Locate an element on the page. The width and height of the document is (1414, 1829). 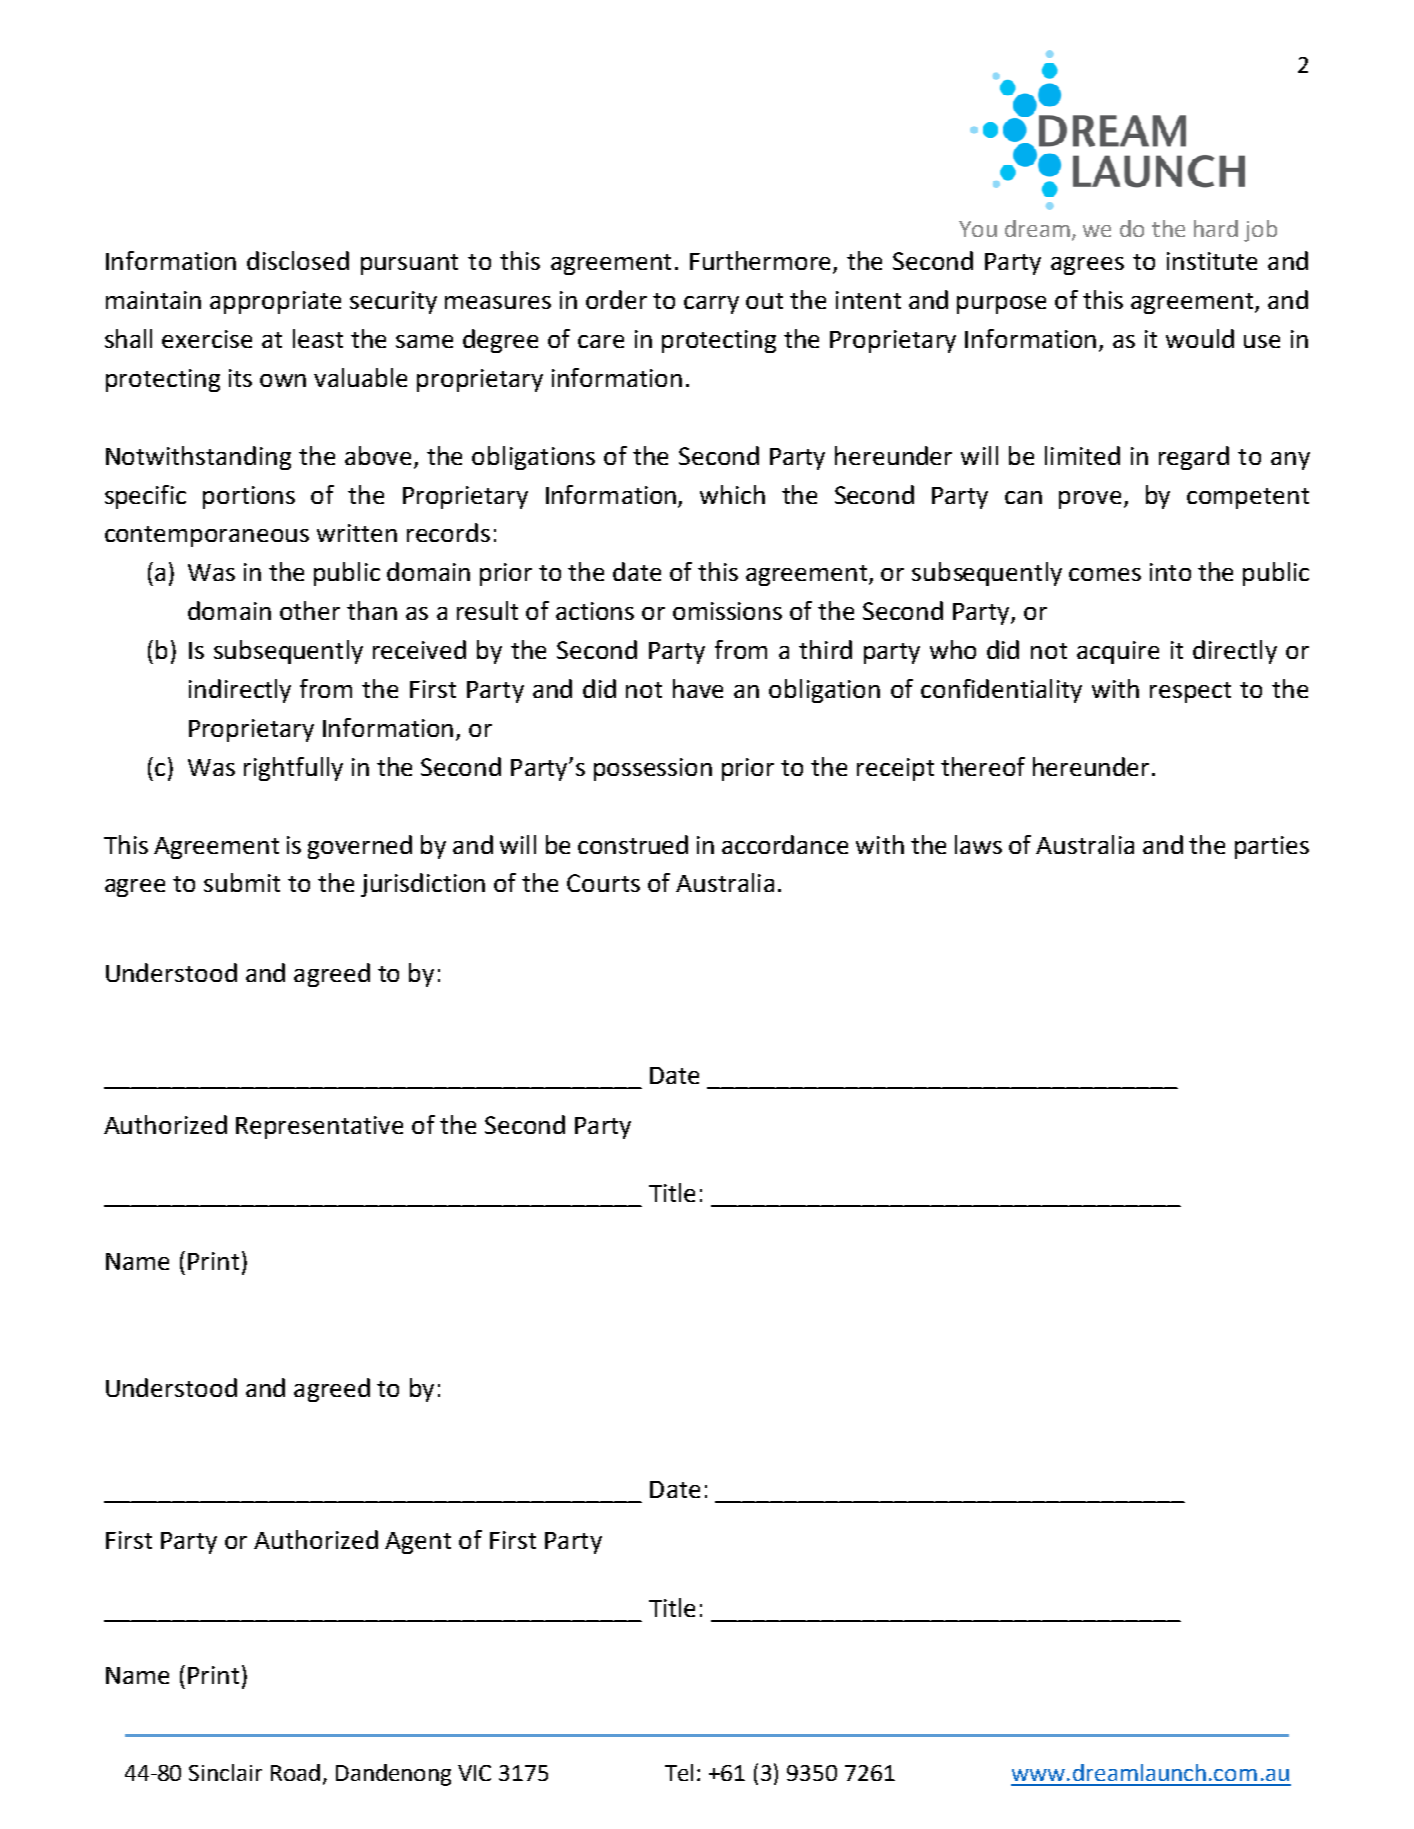
disclosed is located at coordinates (298, 260).
